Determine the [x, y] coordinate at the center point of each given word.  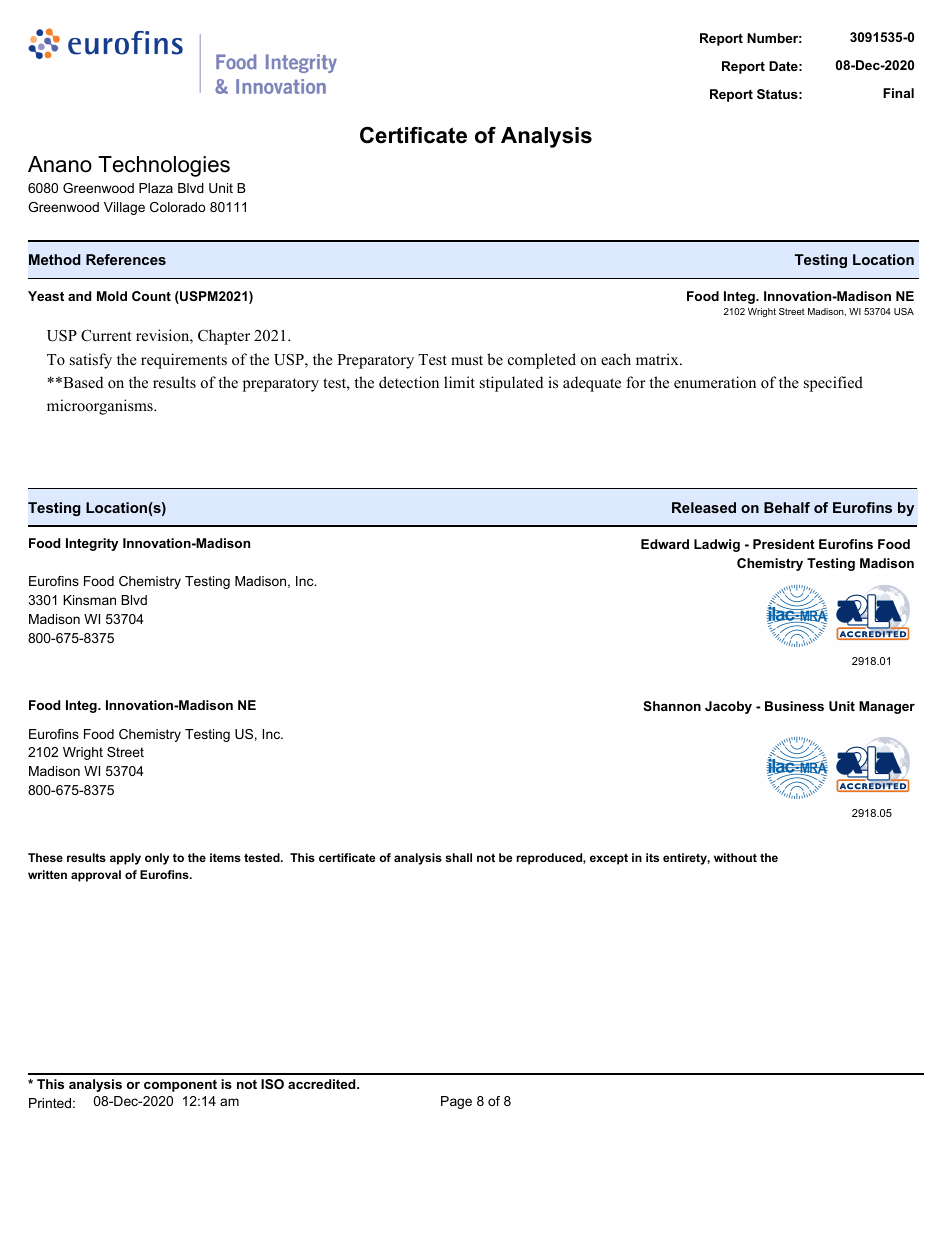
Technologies [164, 166]
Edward [665, 544]
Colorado [177, 207]
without [735, 857]
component [180, 1086]
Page [456, 1102]
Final [898, 93]
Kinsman [89, 600]
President [784, 544]
